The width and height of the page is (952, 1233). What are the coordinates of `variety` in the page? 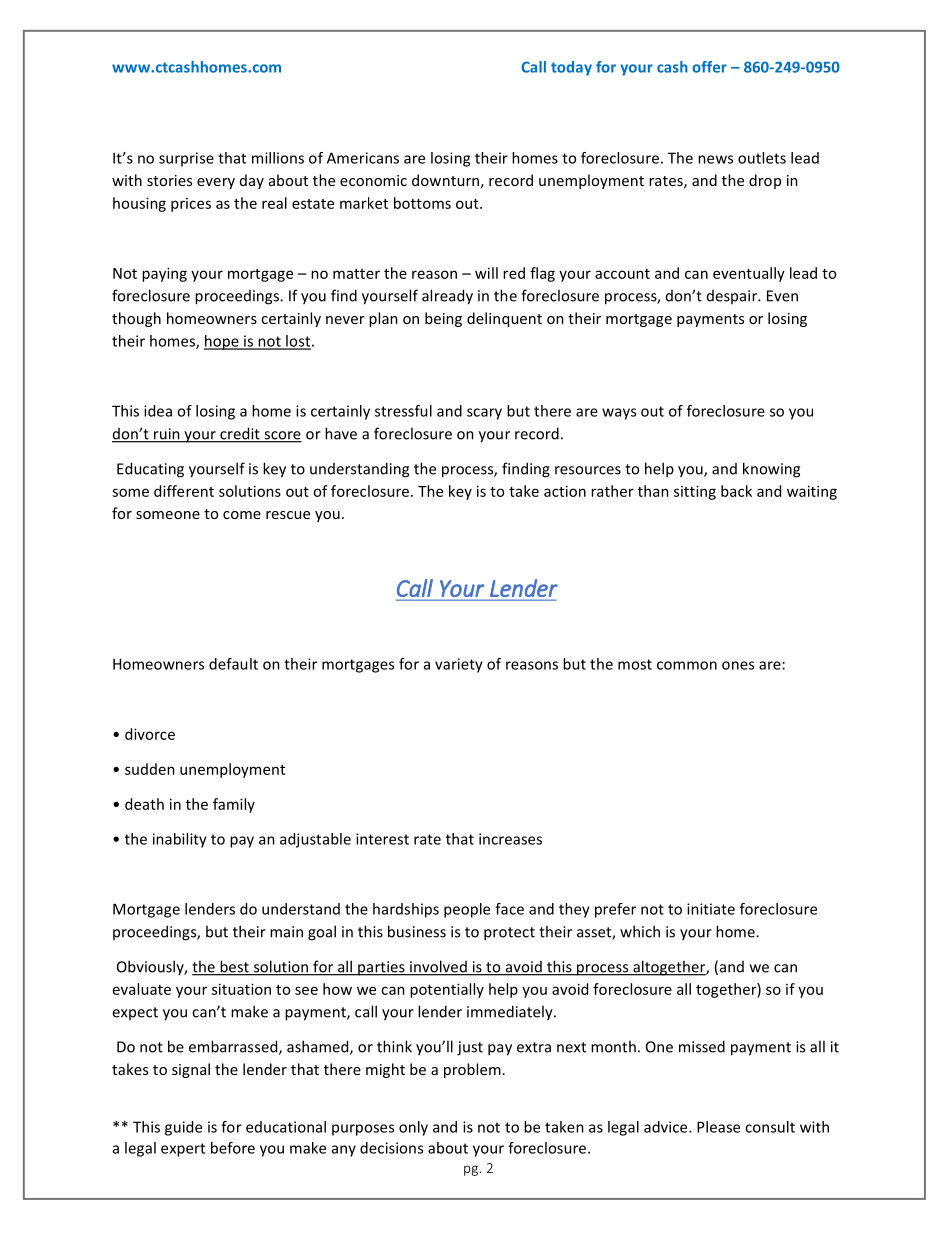 It's located at (459, 665).
